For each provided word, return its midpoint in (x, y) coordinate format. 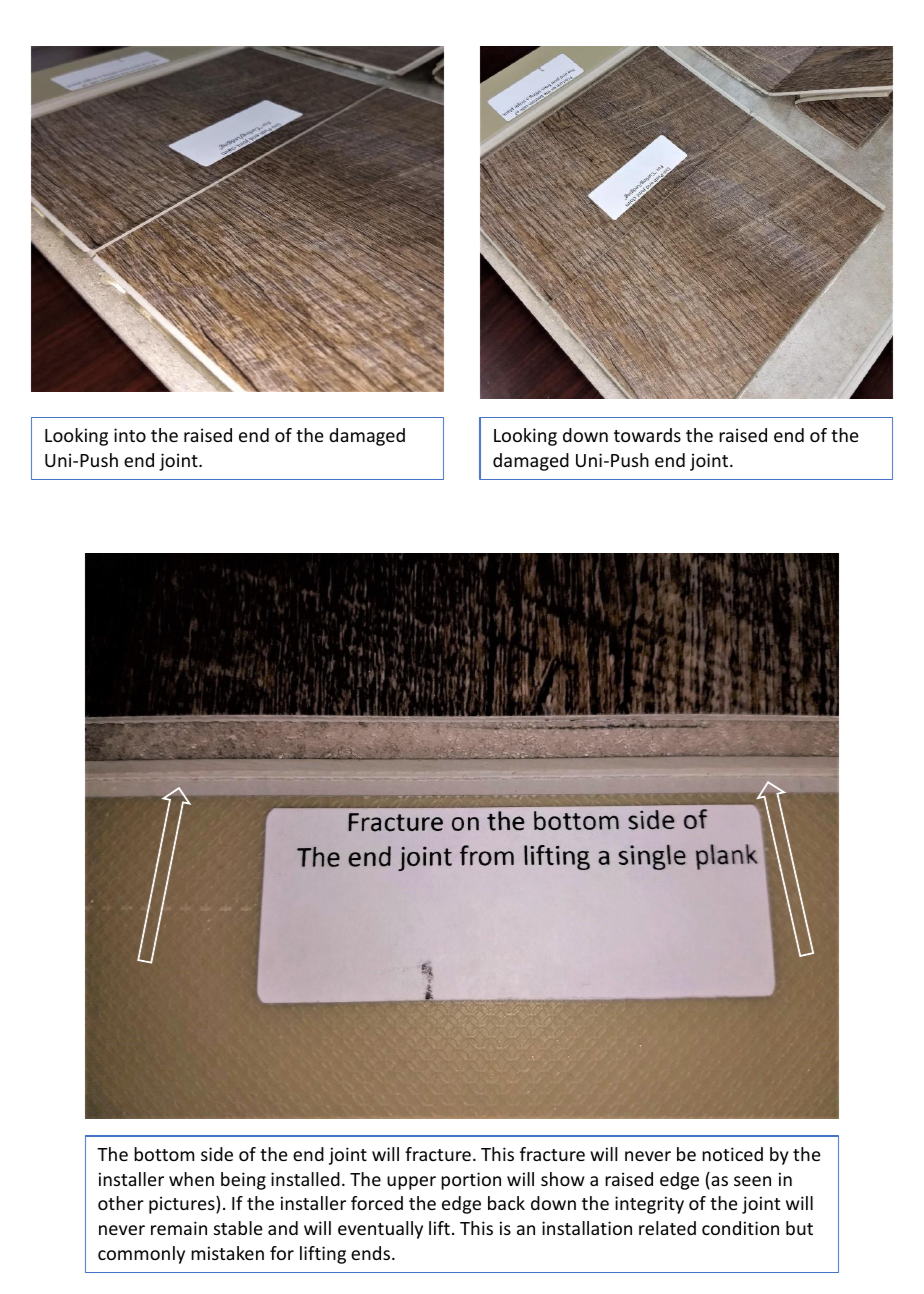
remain (179, 1228)
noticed (732, 1154)
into (130, 435)
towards (647, 435)
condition (740, 1228)
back (506, 1203)
